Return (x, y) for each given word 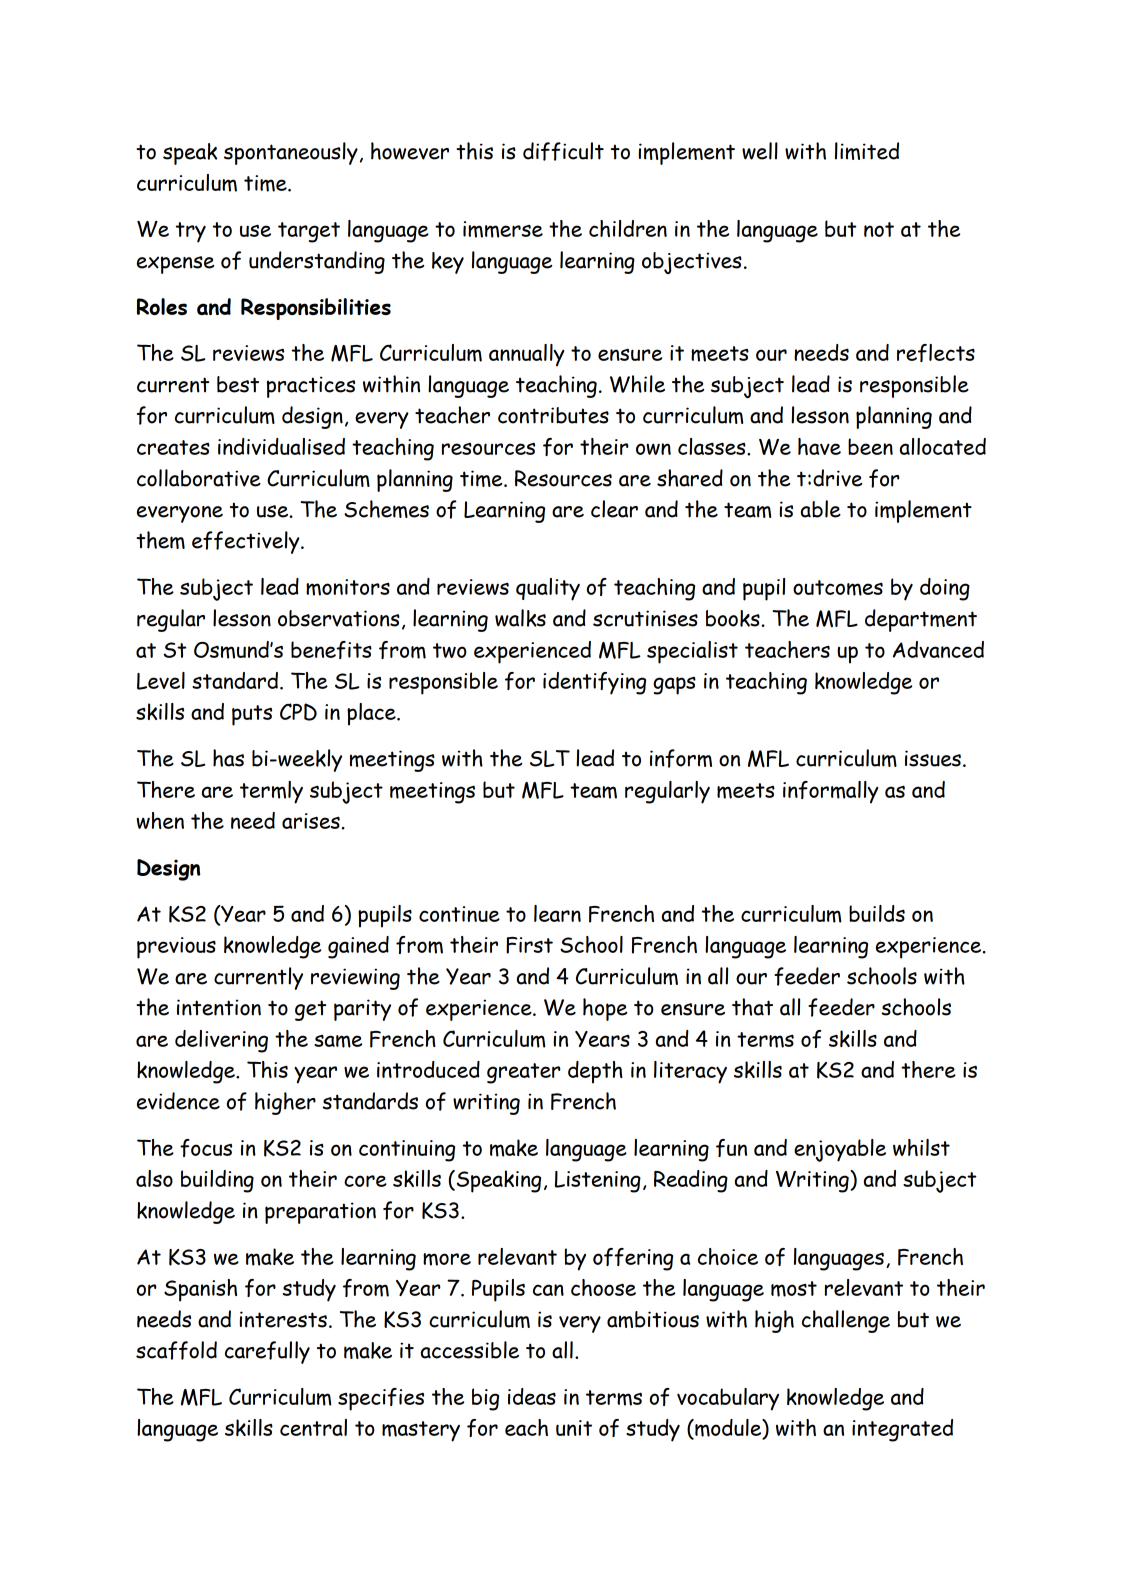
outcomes (838, 588)
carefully (267, 1352)
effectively (247, 542)
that (752, 1007)
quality (548, 589)
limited (867, 151)
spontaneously (291, 153)
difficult (563, 151)
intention (219, 1007)
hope (605, 1009)
